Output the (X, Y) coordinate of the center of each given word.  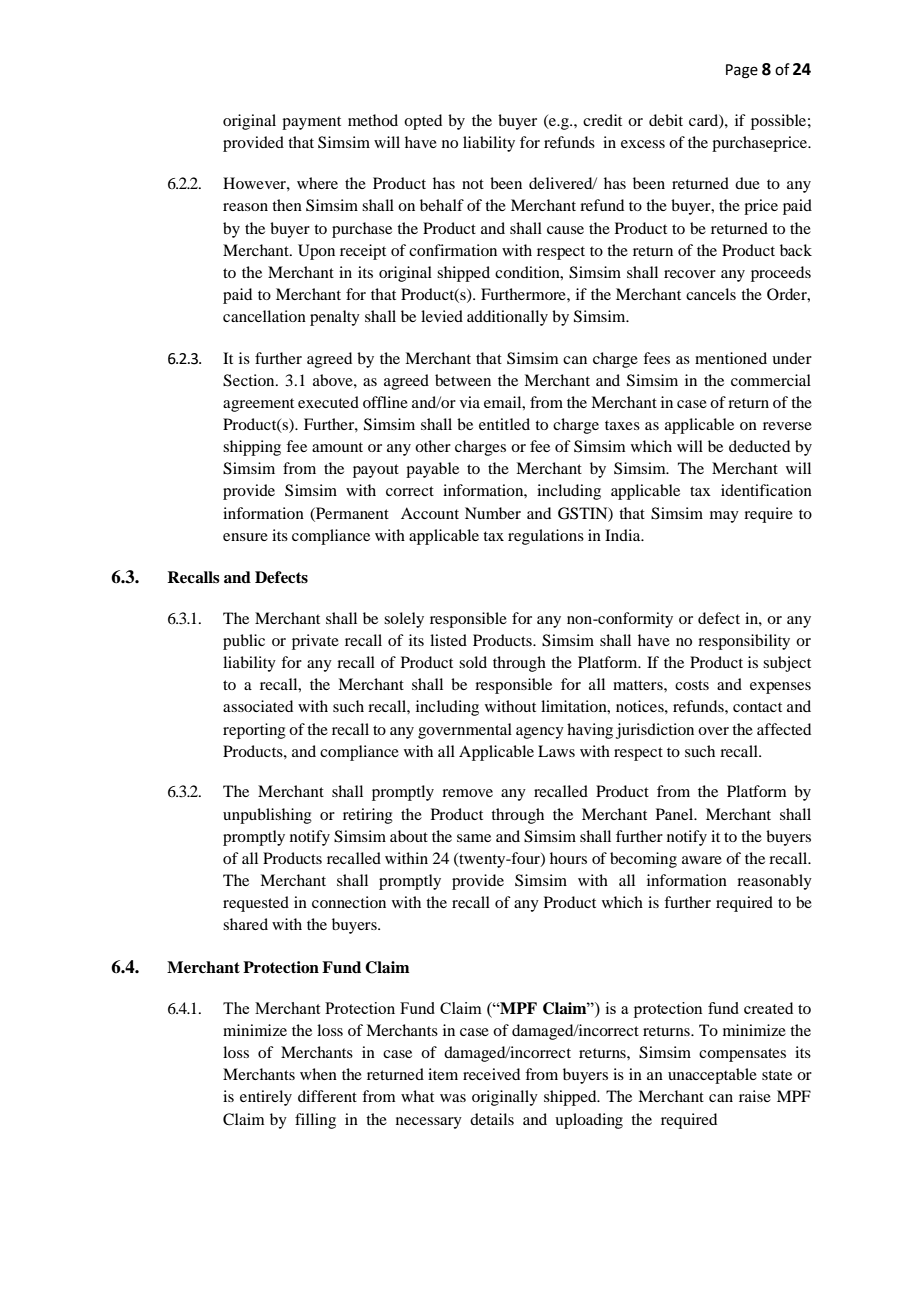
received (491, 1074)
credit (602, 120)
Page (742, 71)
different (327, 1096)
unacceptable (712, 1076)
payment (311, 123)
